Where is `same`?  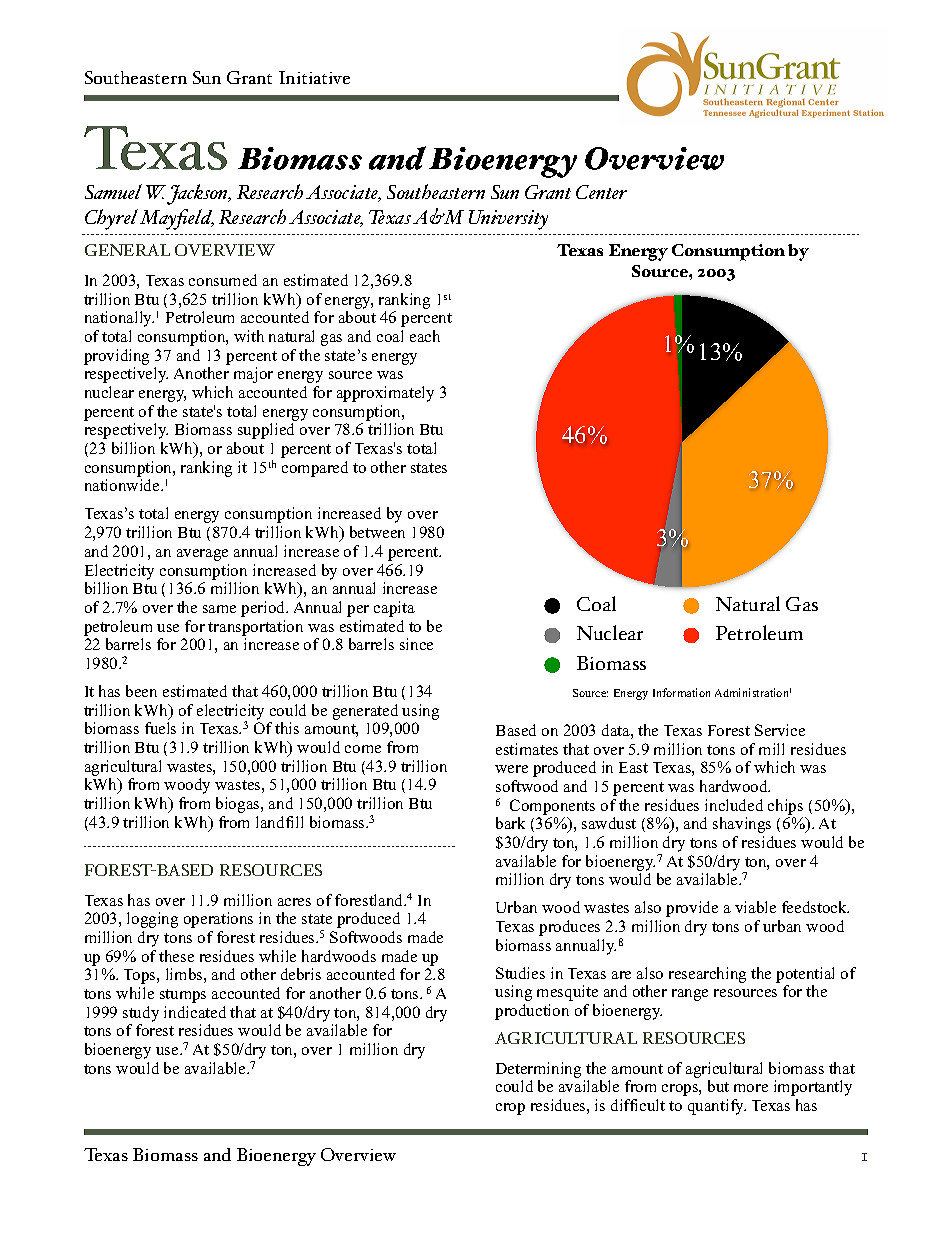
same is located at coordinates (219, 609).
